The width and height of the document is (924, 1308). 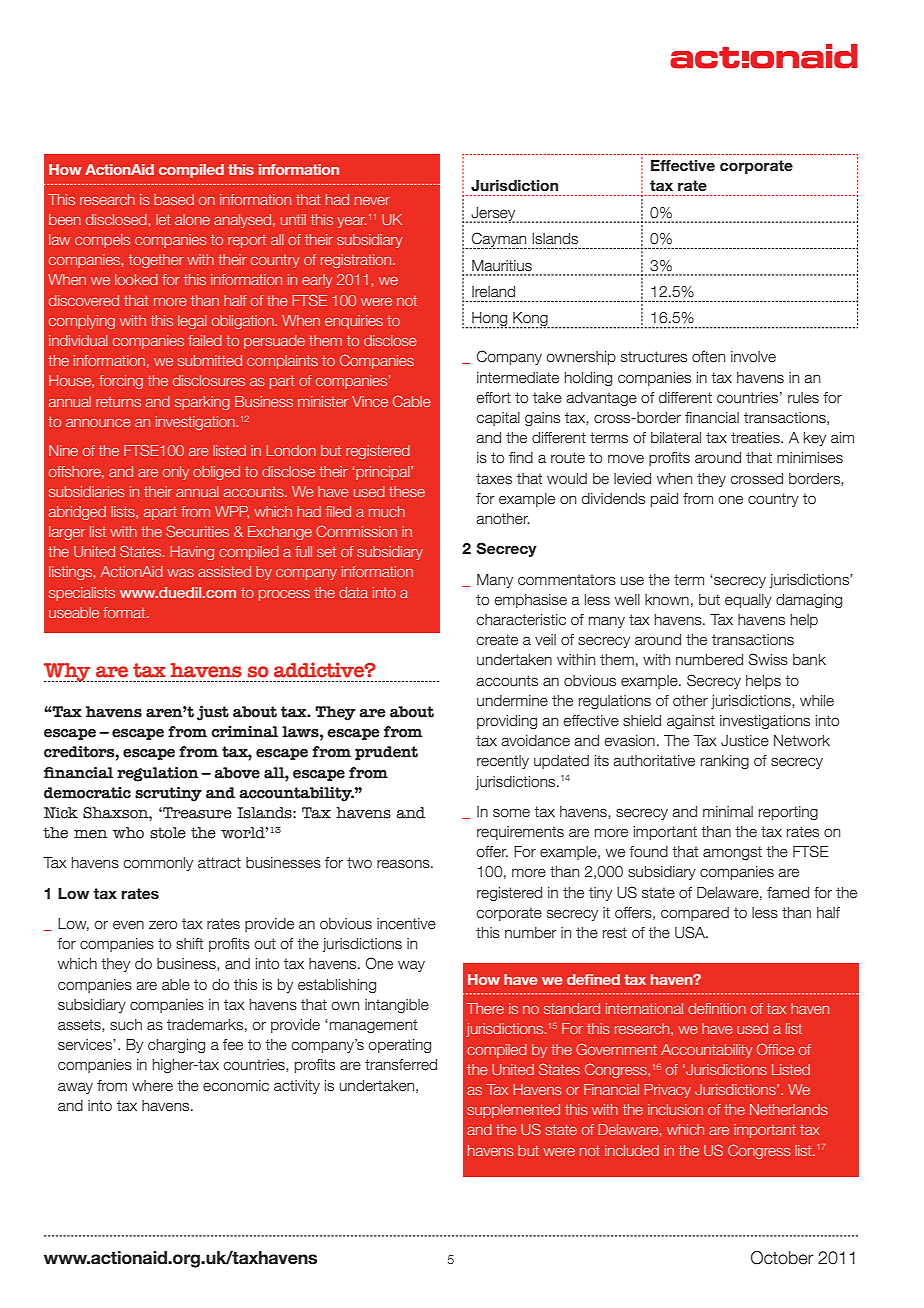 I want to click on Jersey, so click(x=493, y=215).
